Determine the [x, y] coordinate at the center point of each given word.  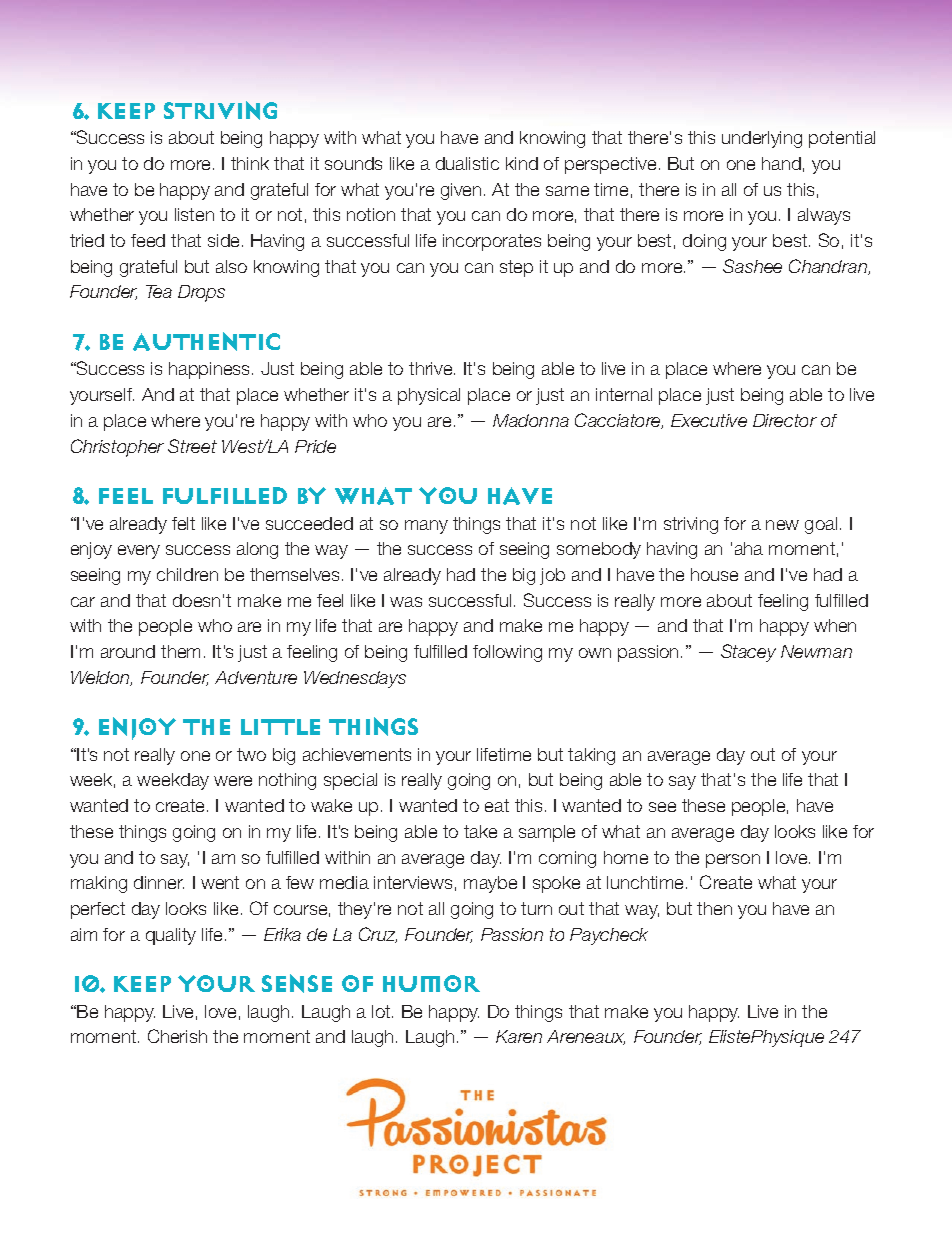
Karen [519, 1036]
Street [192, 446]
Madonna [531, 420]
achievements [357, 754]
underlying [762, 139]
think [250, 163]
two [251, 754]
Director [785, 420]
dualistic [467, 163]
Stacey [748, 653]
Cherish [177, 1036]
